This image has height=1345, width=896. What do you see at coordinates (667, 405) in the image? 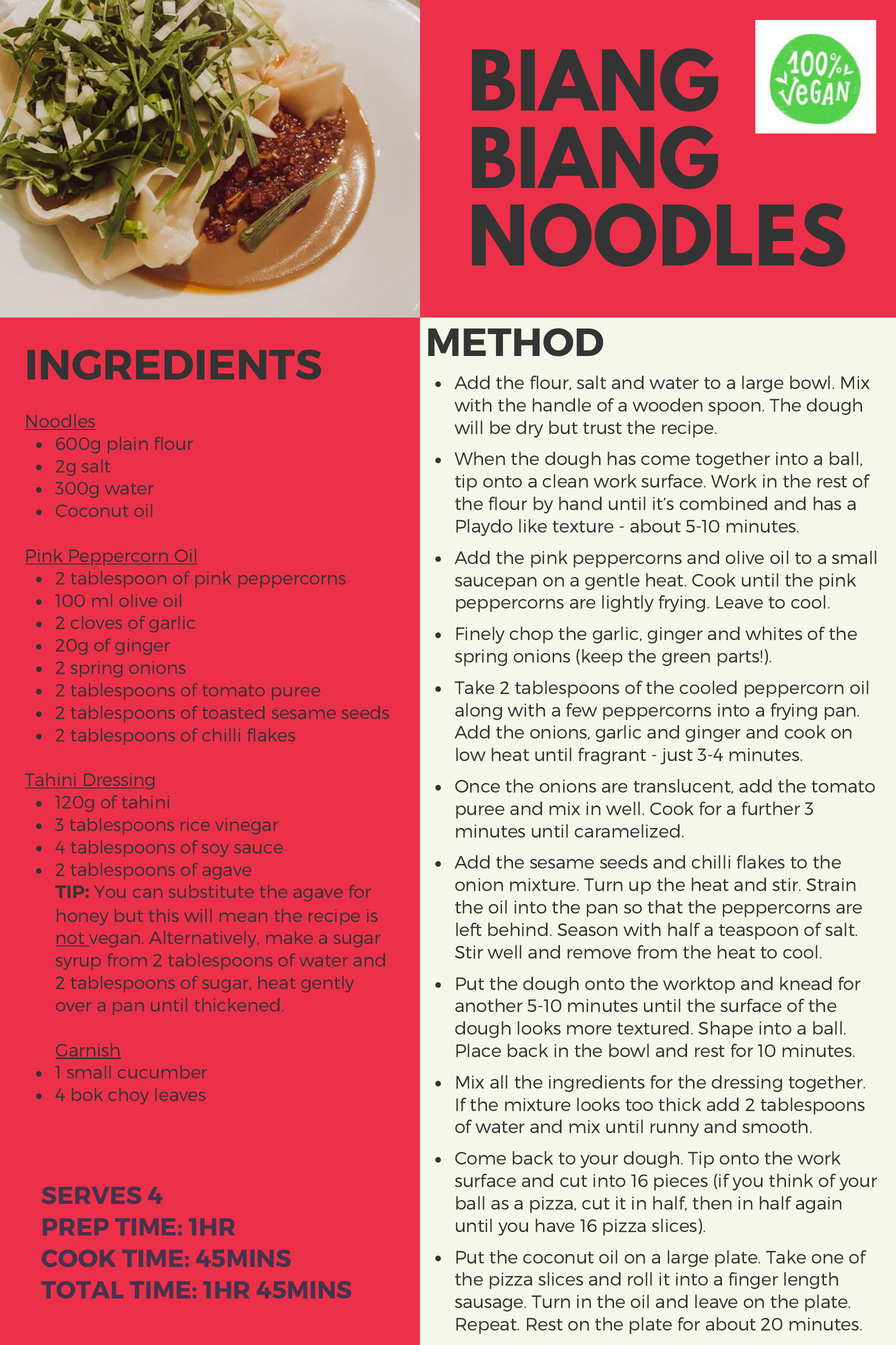
I see `wooden` at bounding box center [667, 405].
